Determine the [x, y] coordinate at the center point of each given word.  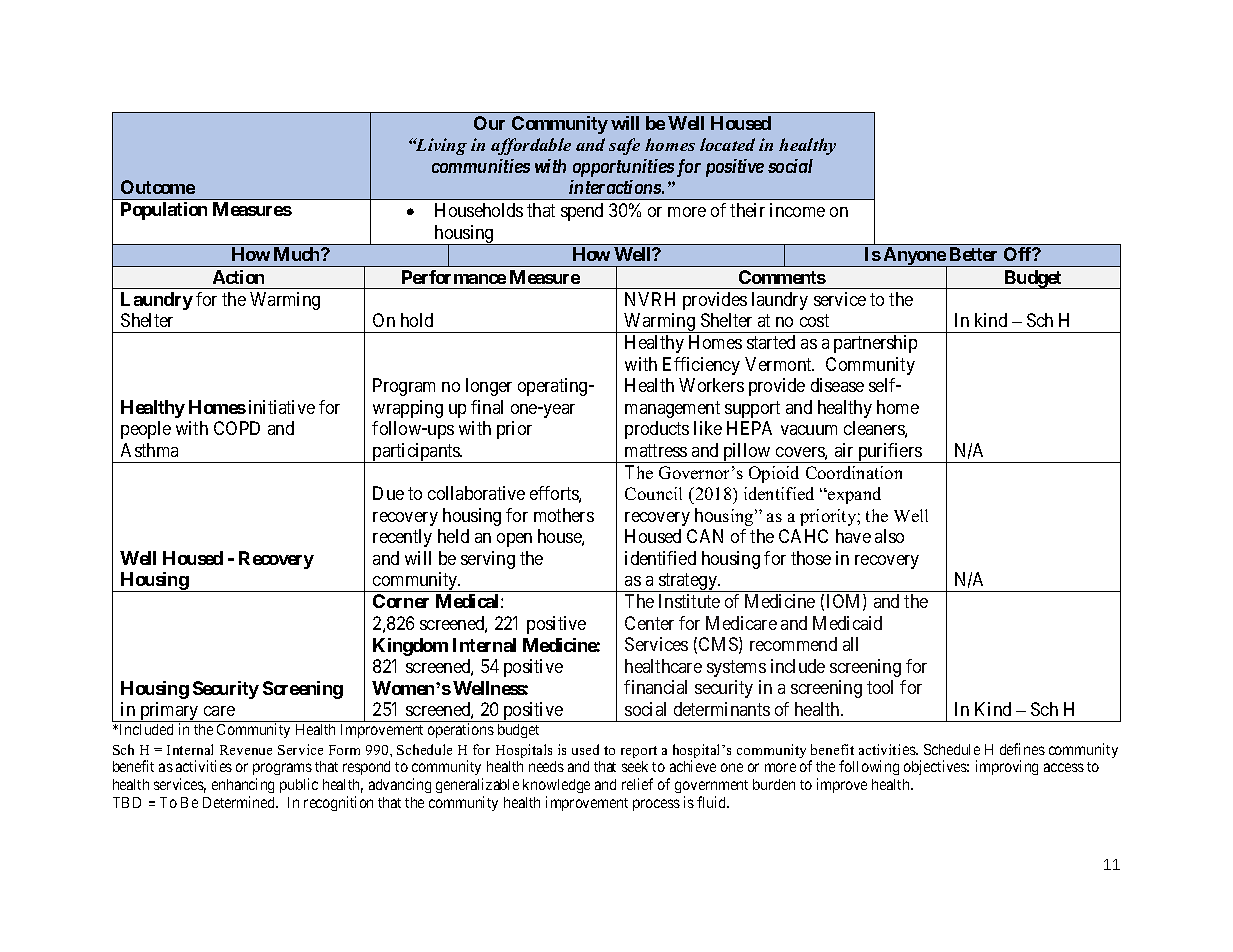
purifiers [889, 453]
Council [653, 493]
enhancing [243, 787]
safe [624, 146]
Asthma [149, 450]
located [727, 144]
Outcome [158, 187]
